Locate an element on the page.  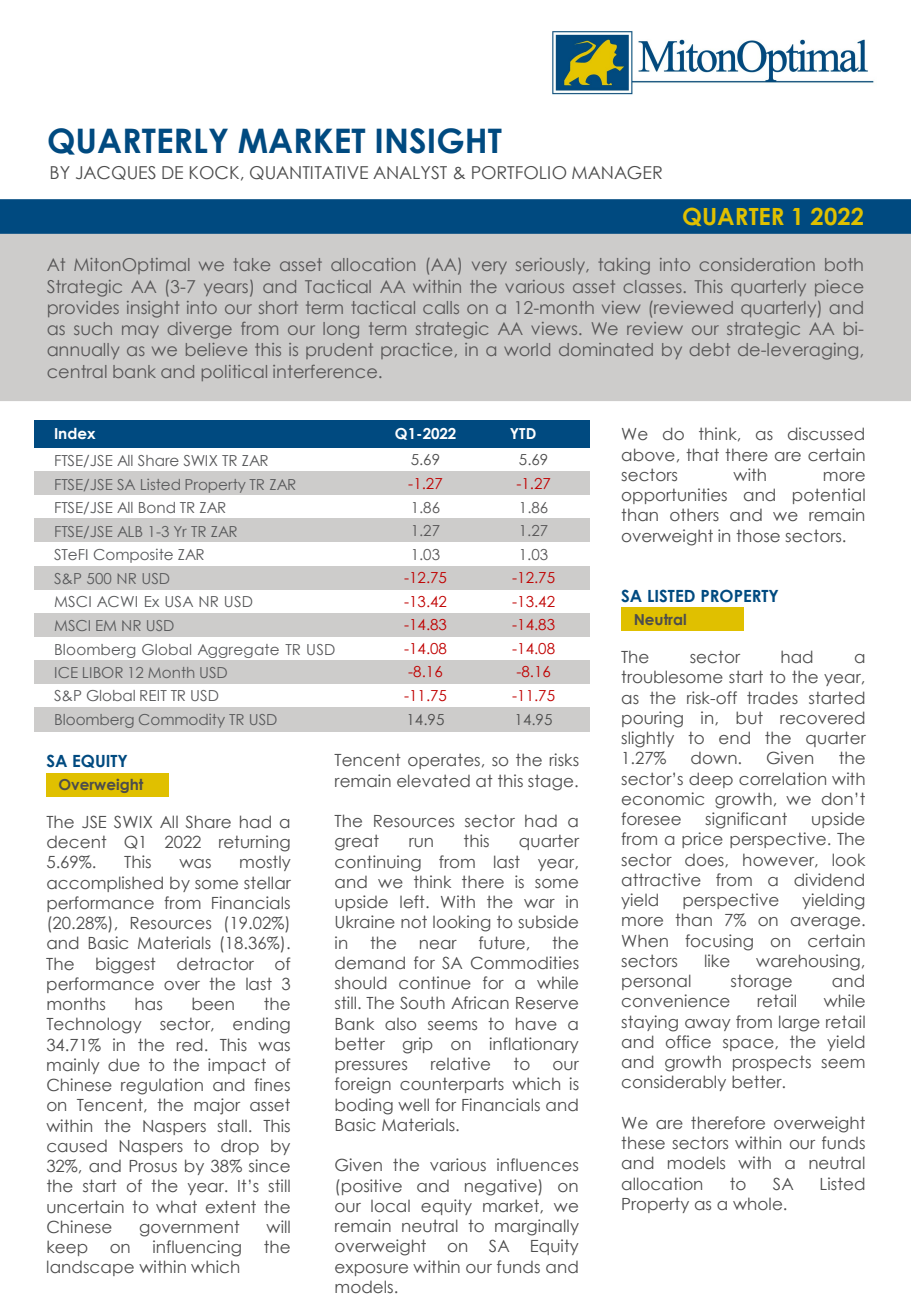
influencing is located at coordinates (197, 1248).
